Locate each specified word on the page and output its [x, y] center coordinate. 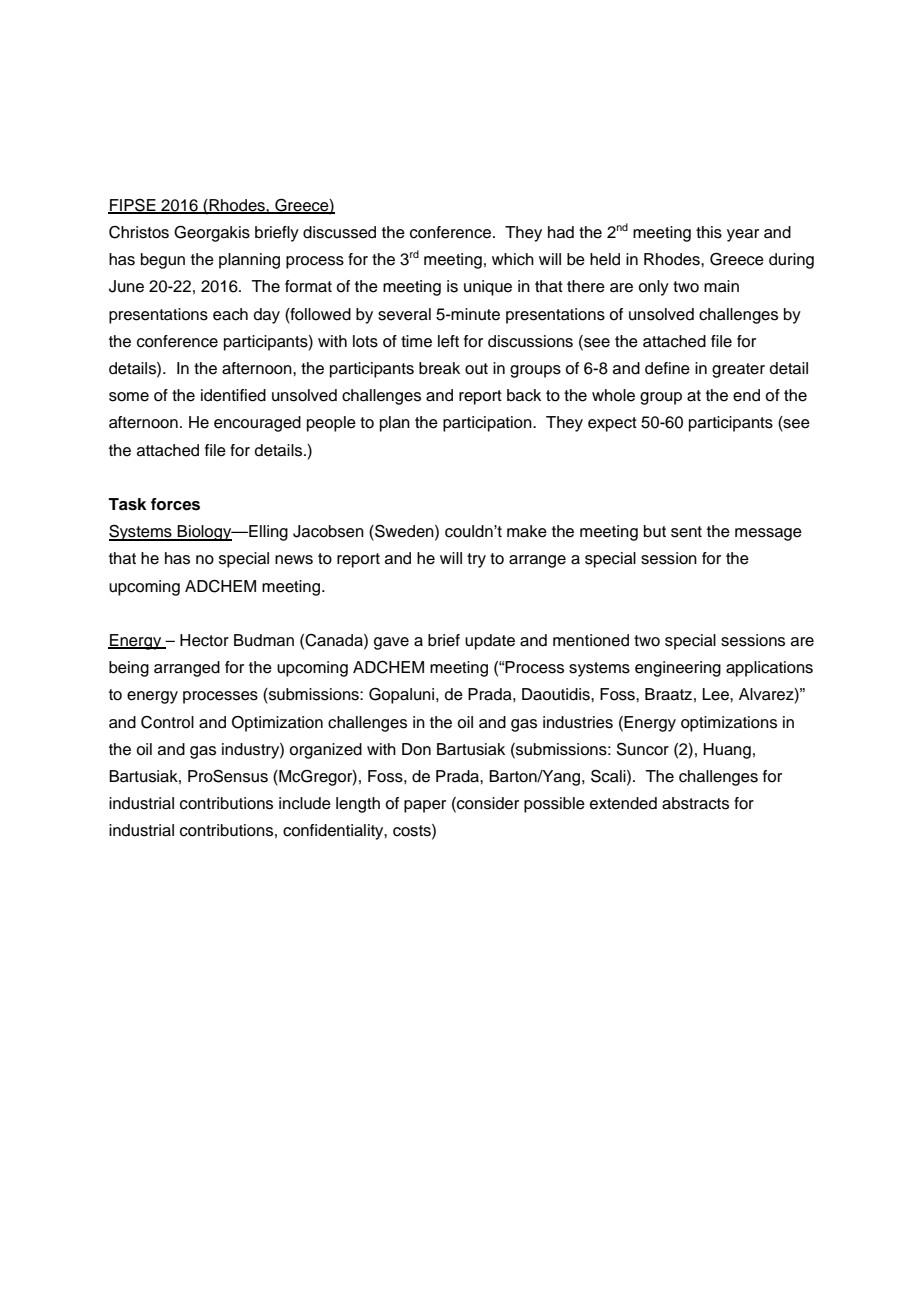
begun [163, 261]
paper [425, 806]
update [490, 642]
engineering [678, 669]
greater [738, 370]
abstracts [695, 803]
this [709, 232]
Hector [204, 640]
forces [175, 504]
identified [233, 395]
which [513, 259]
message [768, 534]
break [439, 368]
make [527, 531]
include [305, 803]
